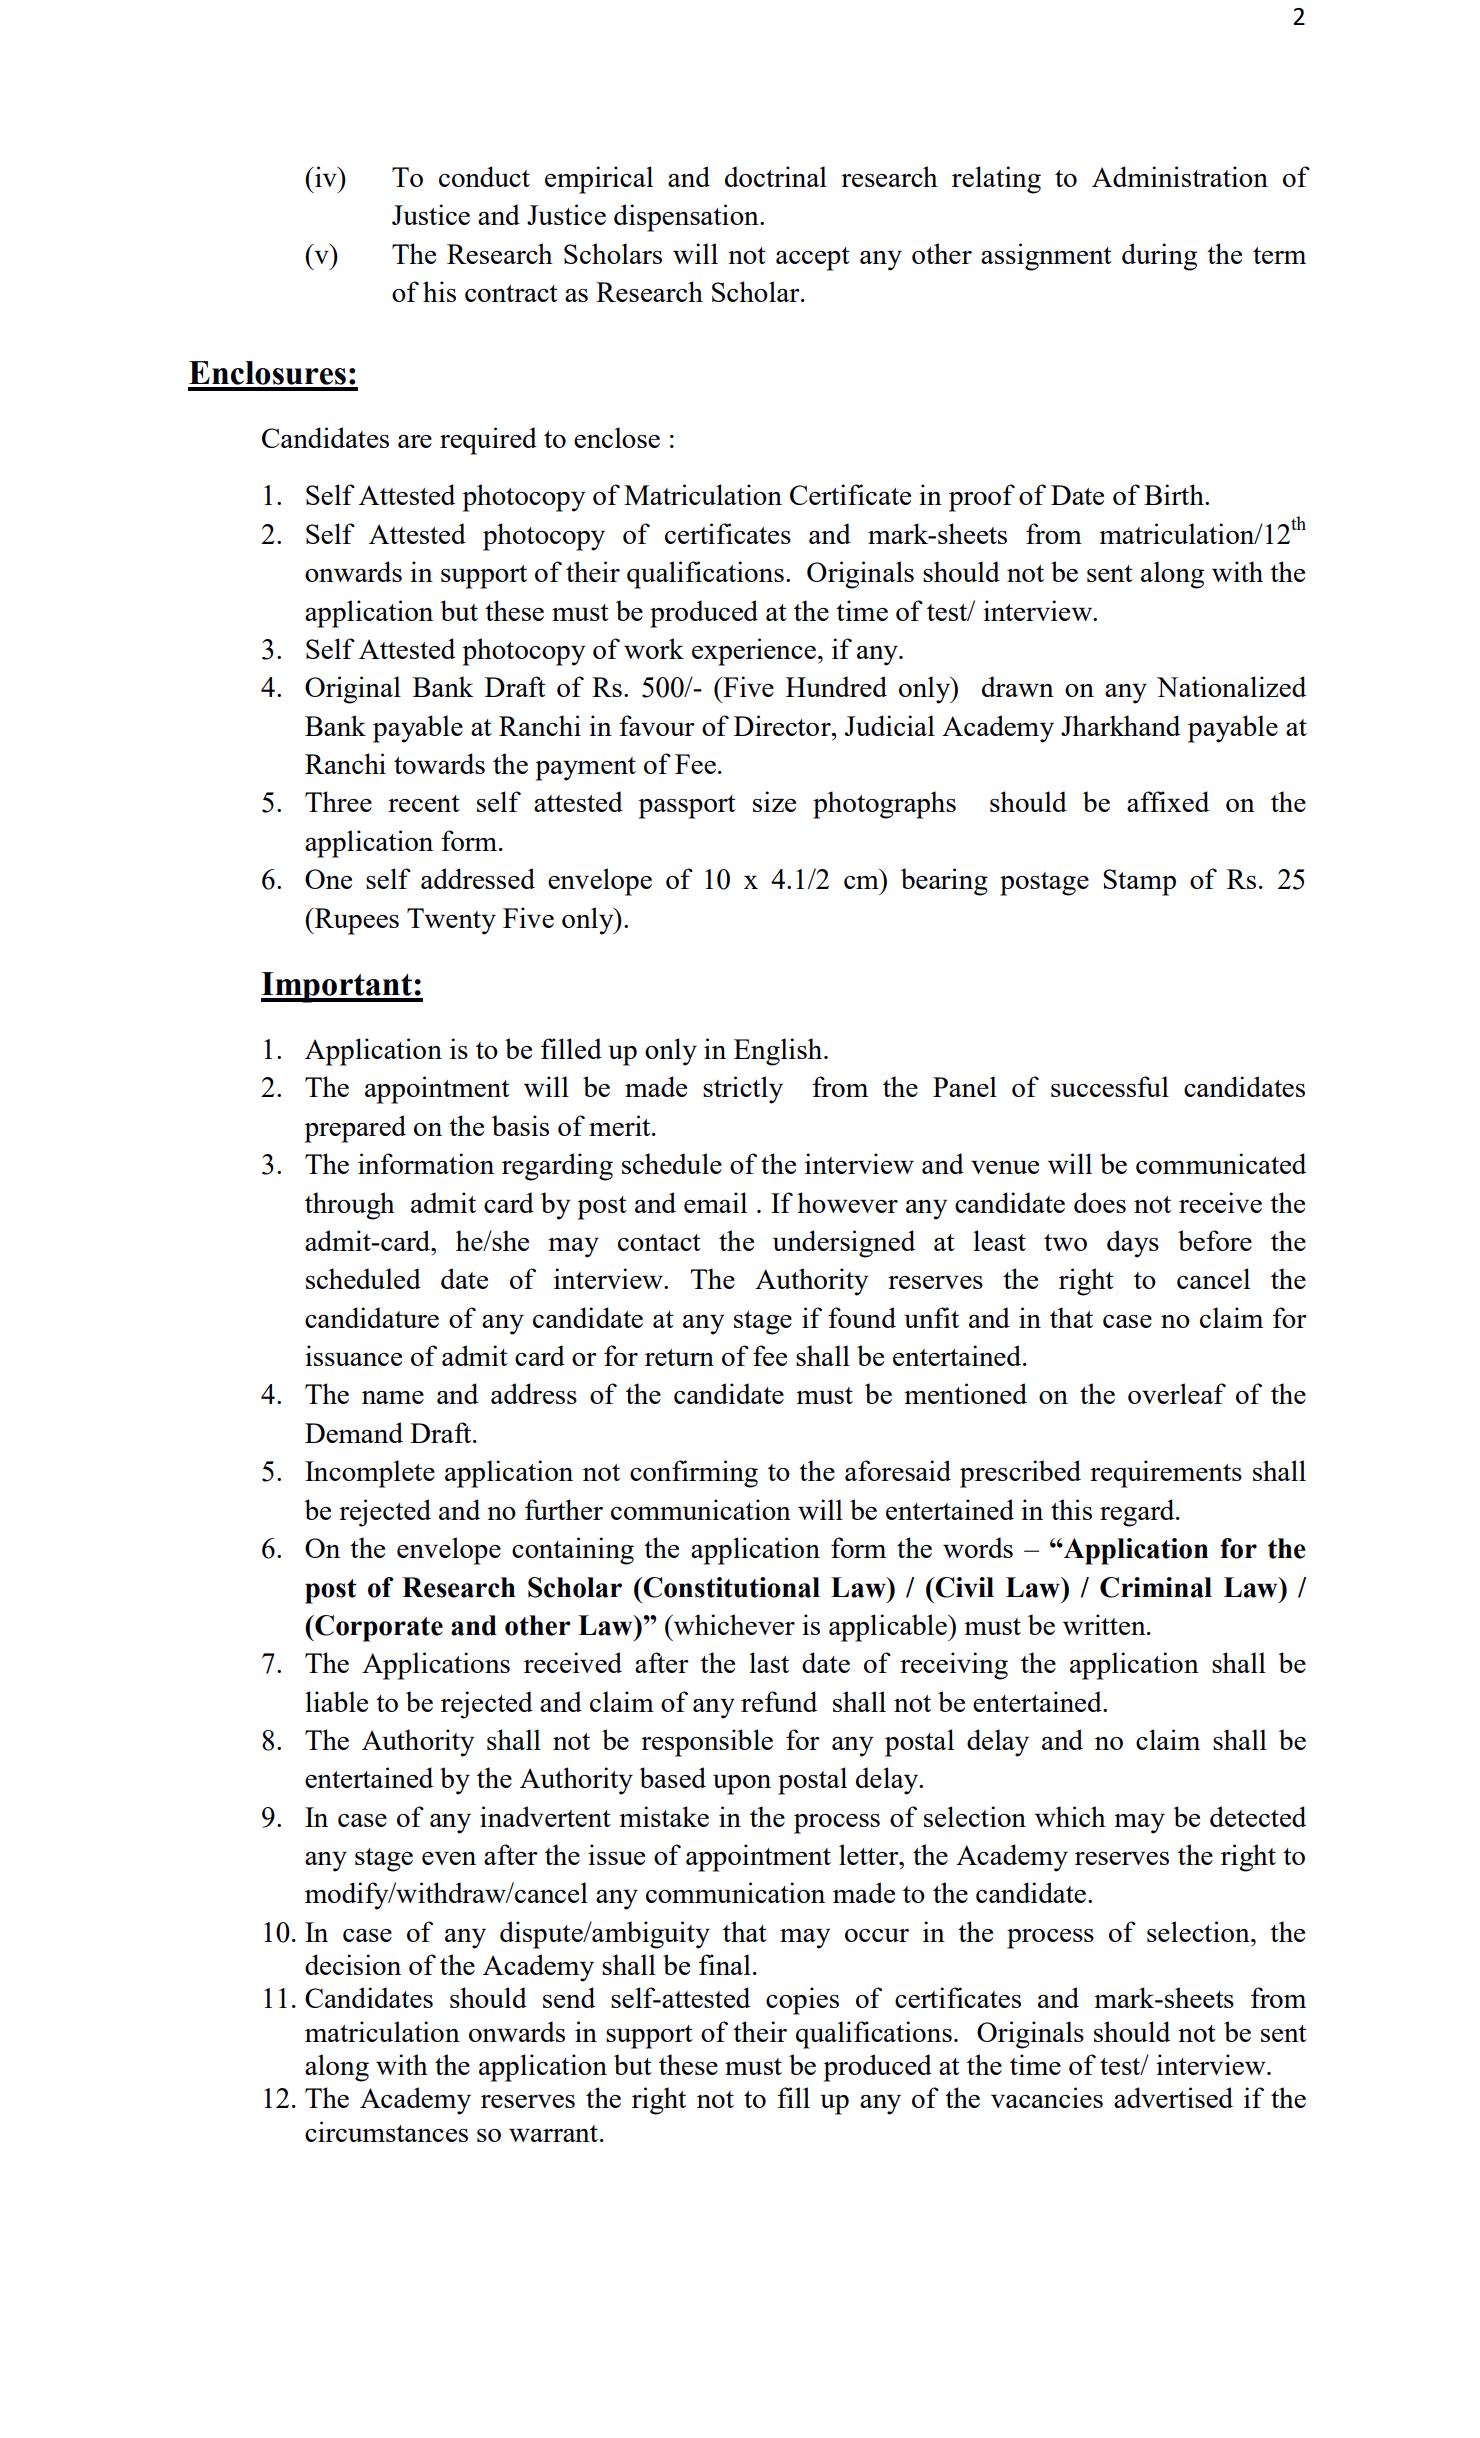  Describe the element at coordinates (802, 2001) in the screenshot. I see `copies` at that location.
